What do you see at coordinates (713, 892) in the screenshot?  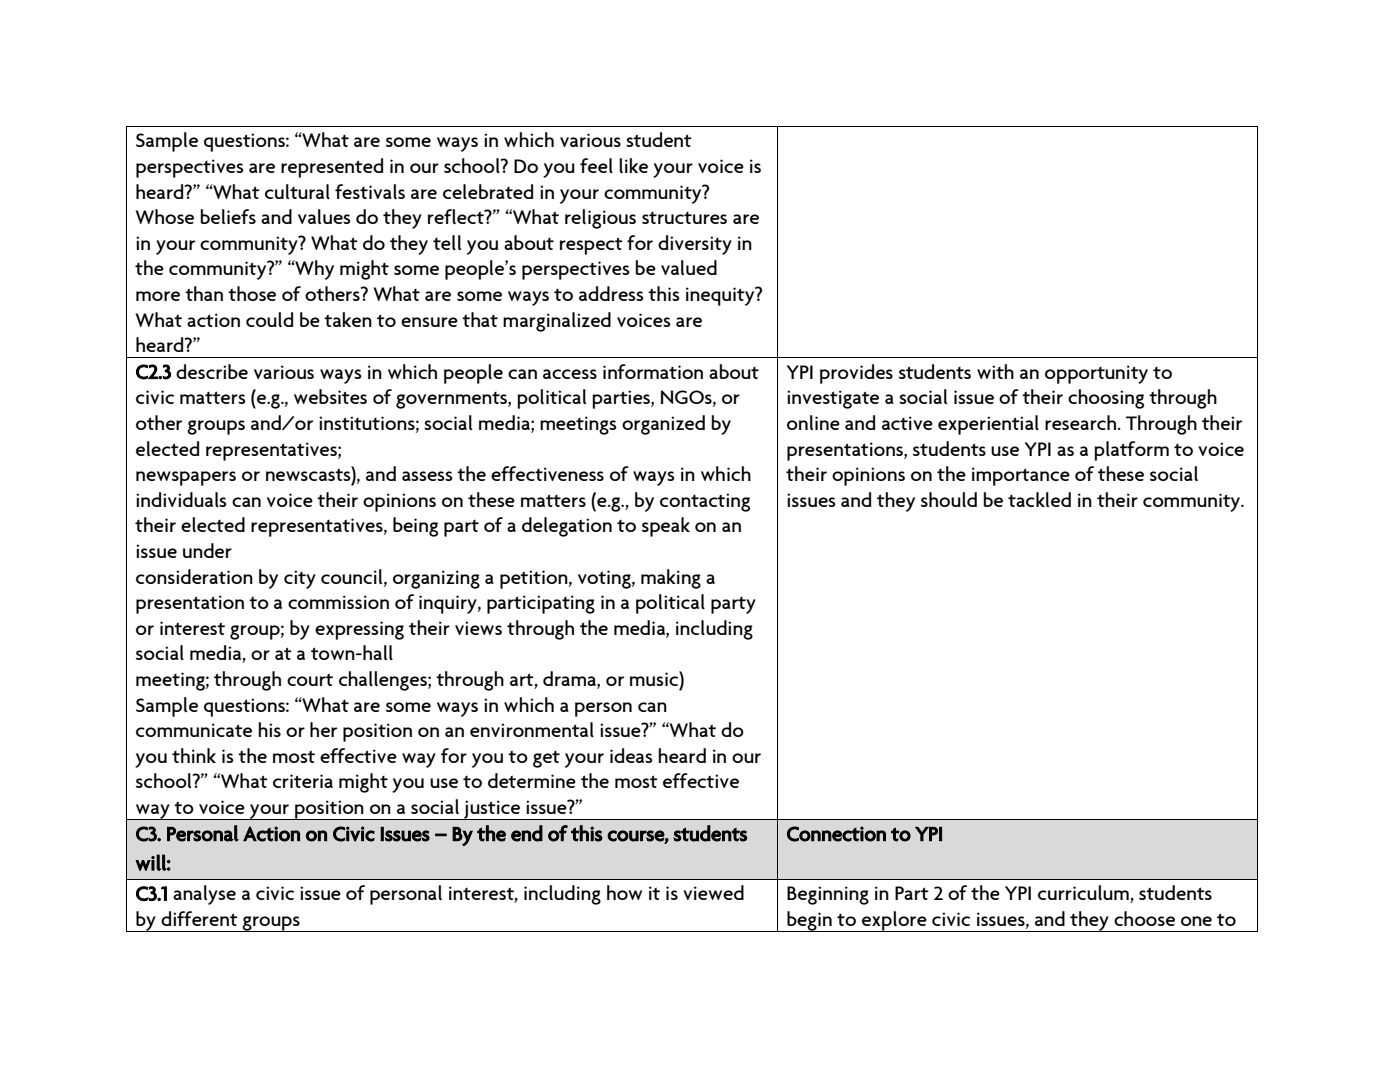 I see `viewed` at bounding box center [713, 892].
